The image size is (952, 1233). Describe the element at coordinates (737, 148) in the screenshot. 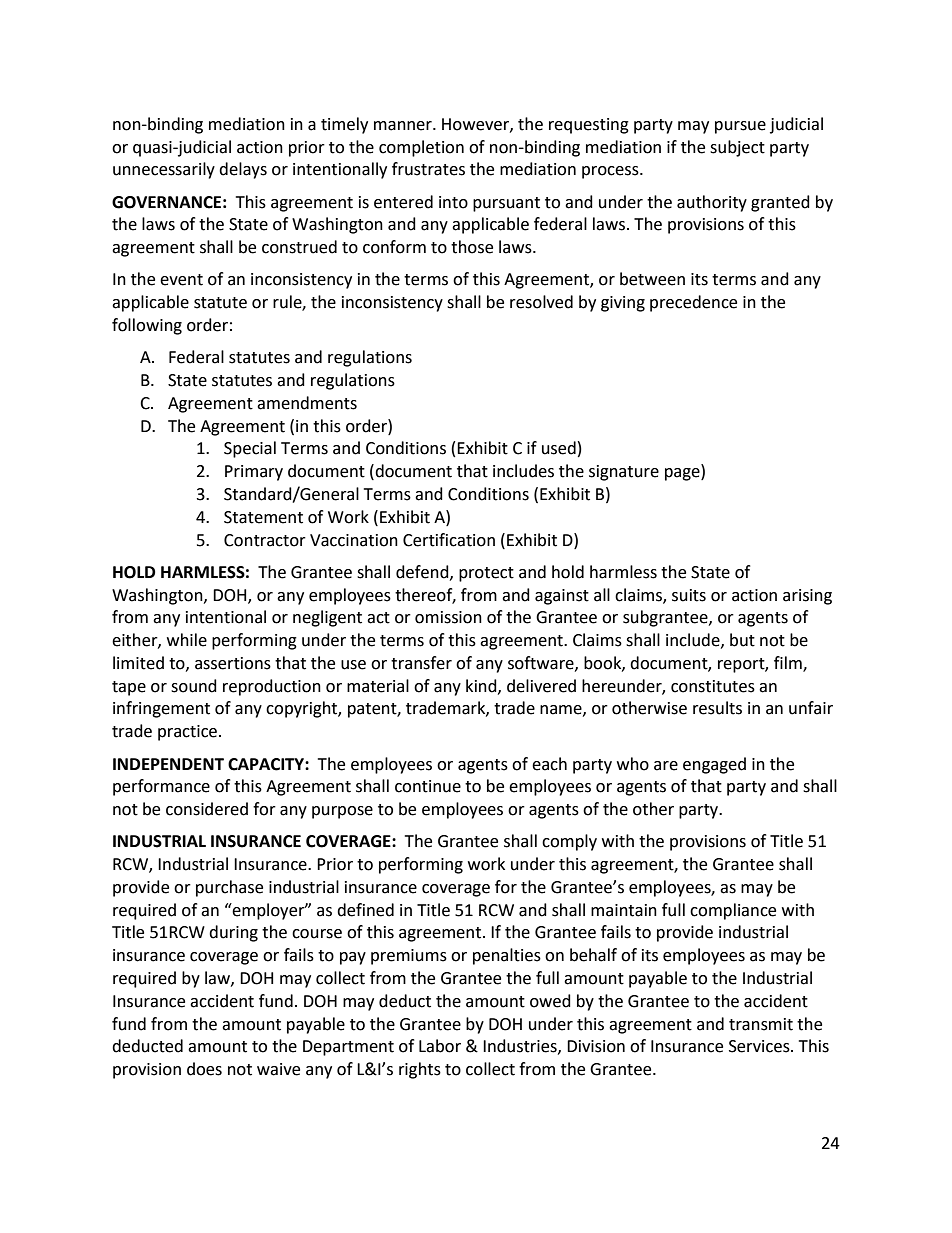

I see `subject` at that location.
